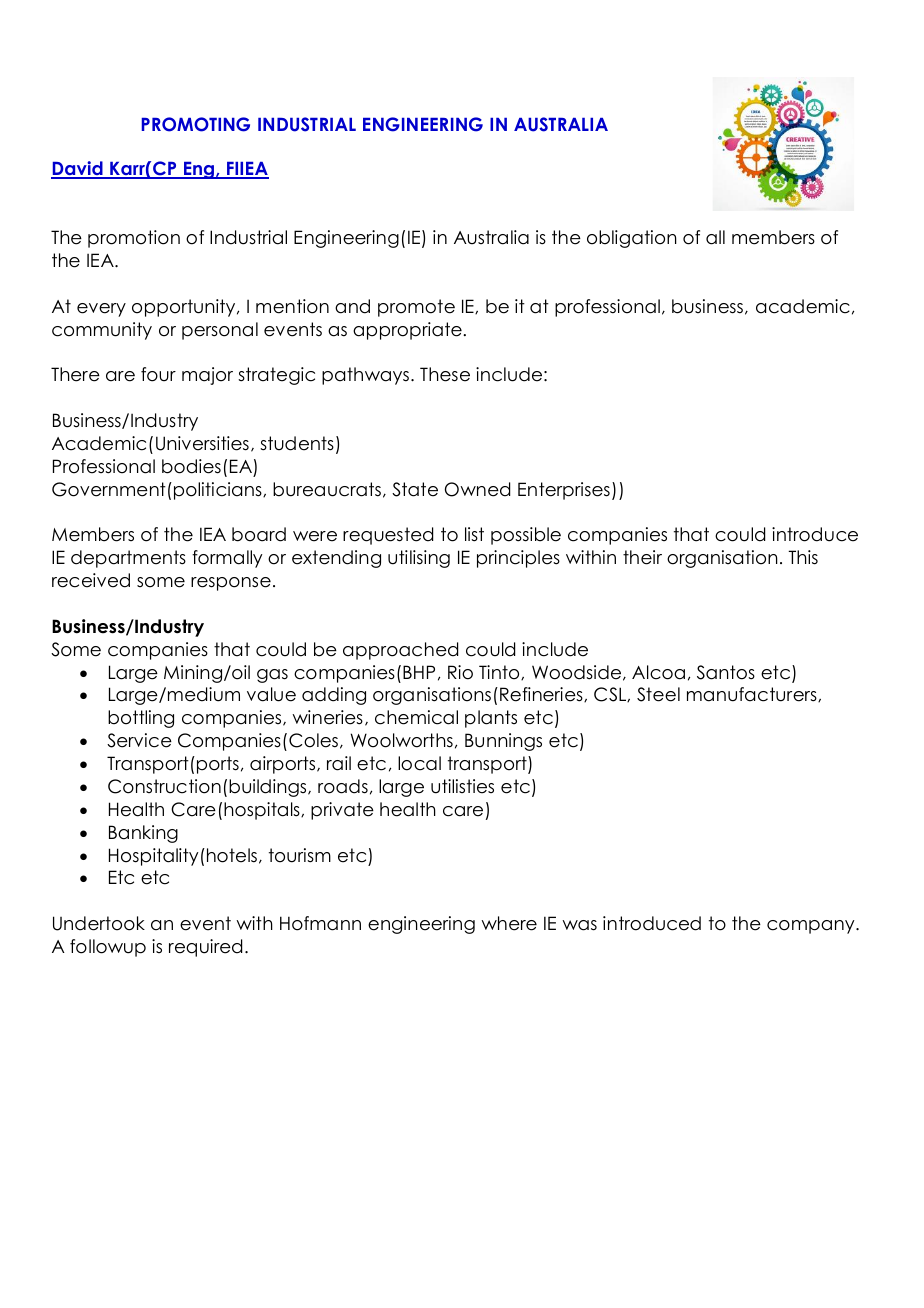 This document has height=1308, width=924. What do you see at coordinates (205, 948) in the document?
I see `required` at bounding box center [205, 948].
